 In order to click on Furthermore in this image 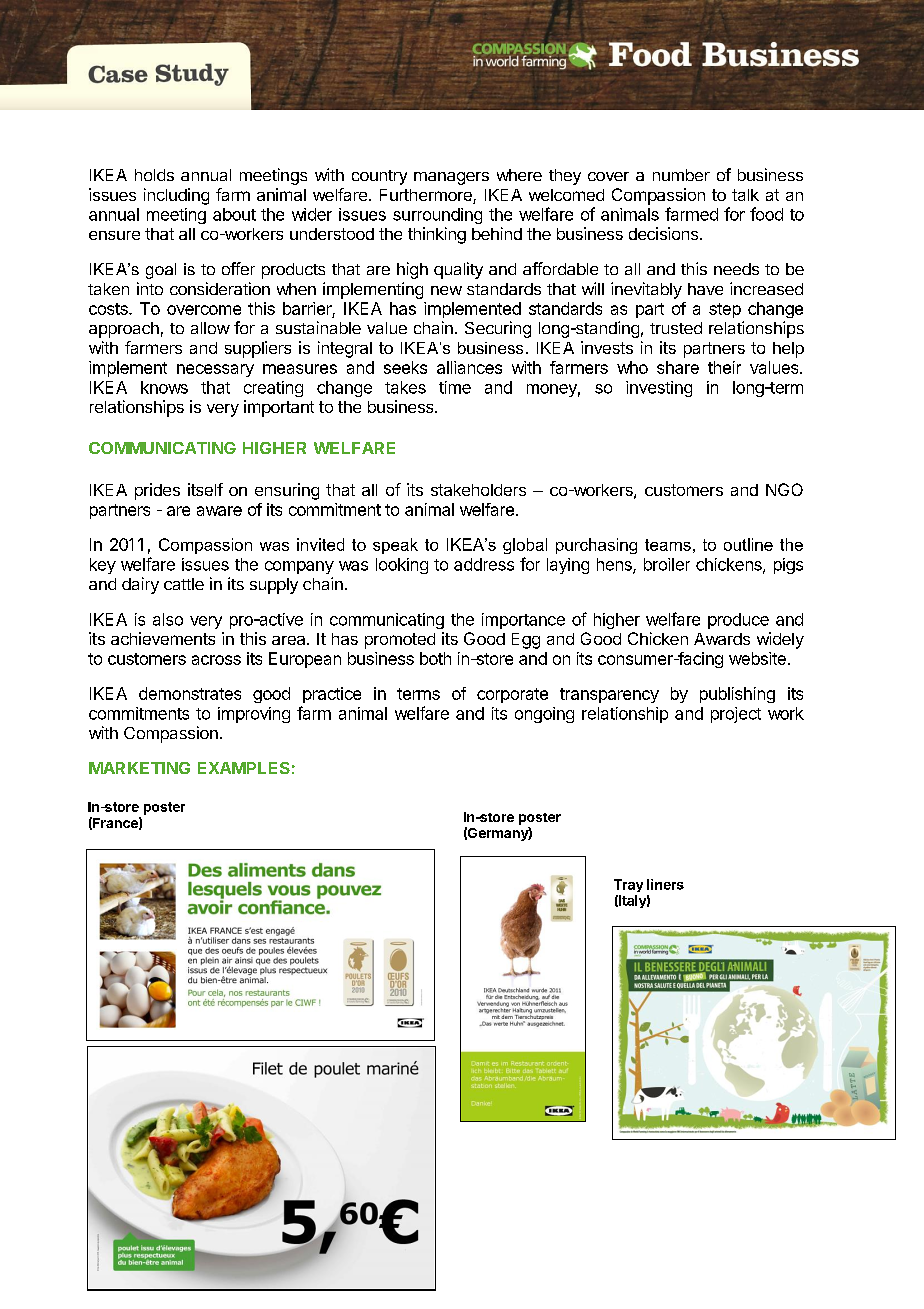, I will do `click(427, 196)`.
